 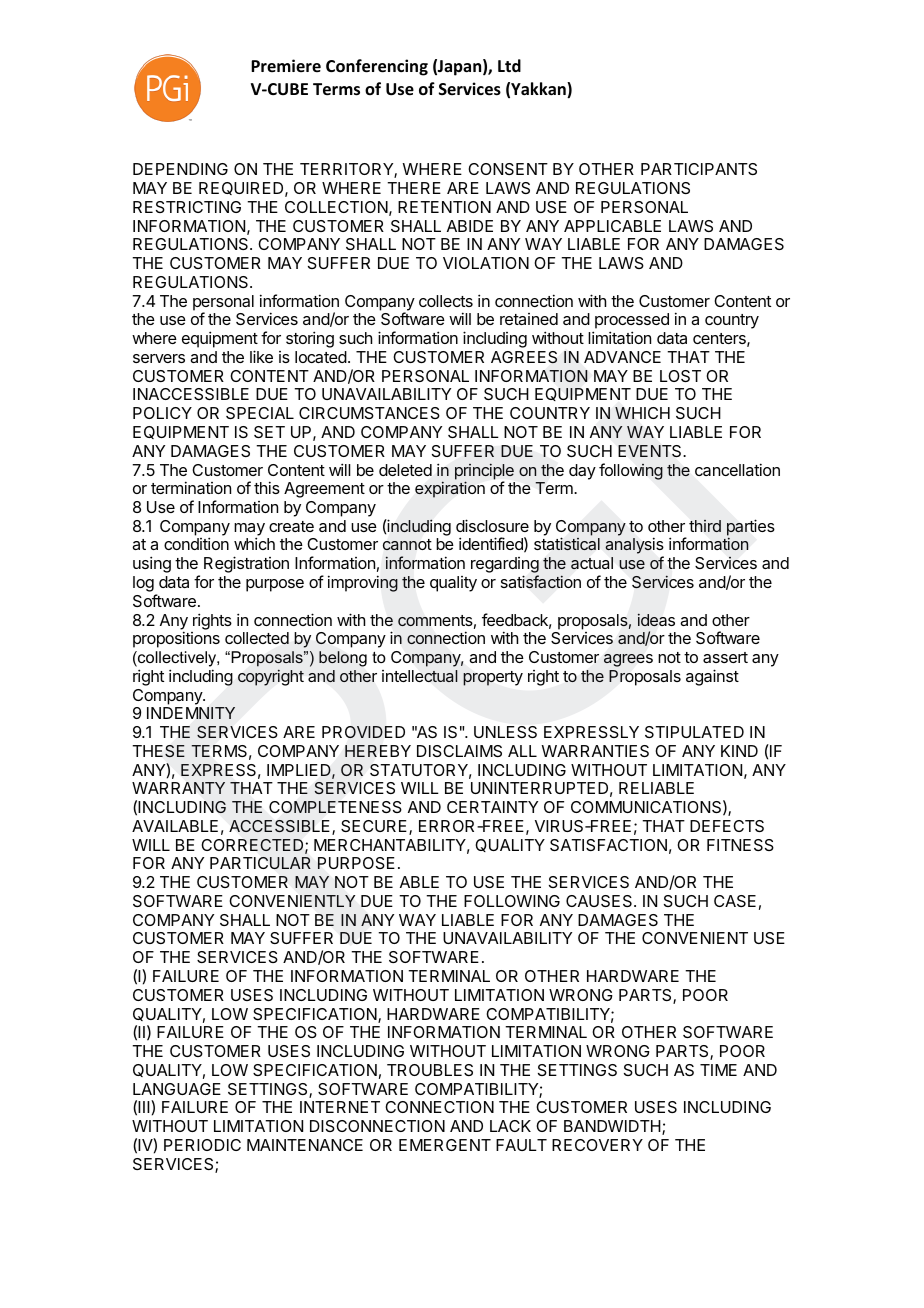 I want to click on Premiere, so click(x=286, y=65).
